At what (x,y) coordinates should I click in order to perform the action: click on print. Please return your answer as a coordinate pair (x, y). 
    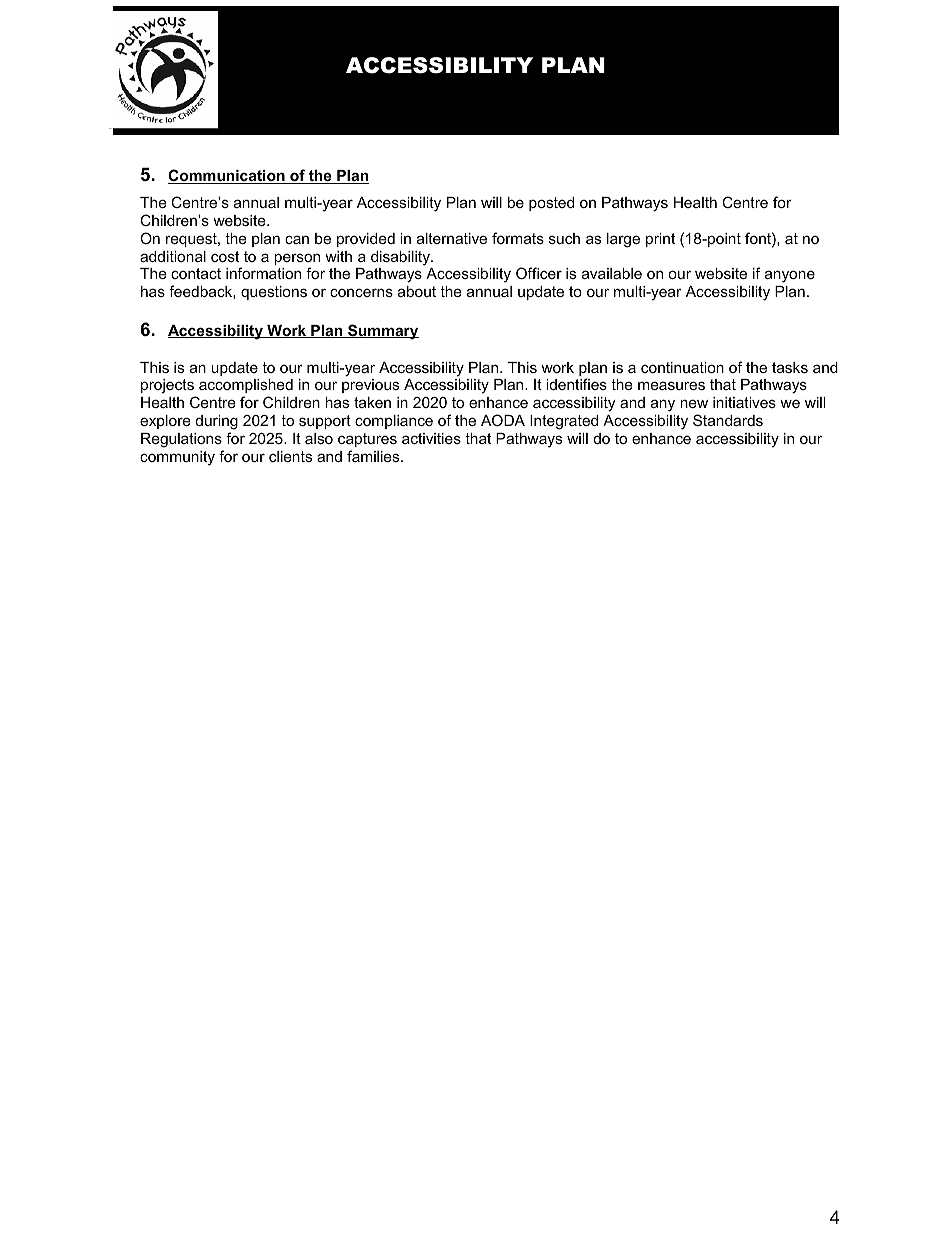
    Looking at the image, I should click on (660, 240).
